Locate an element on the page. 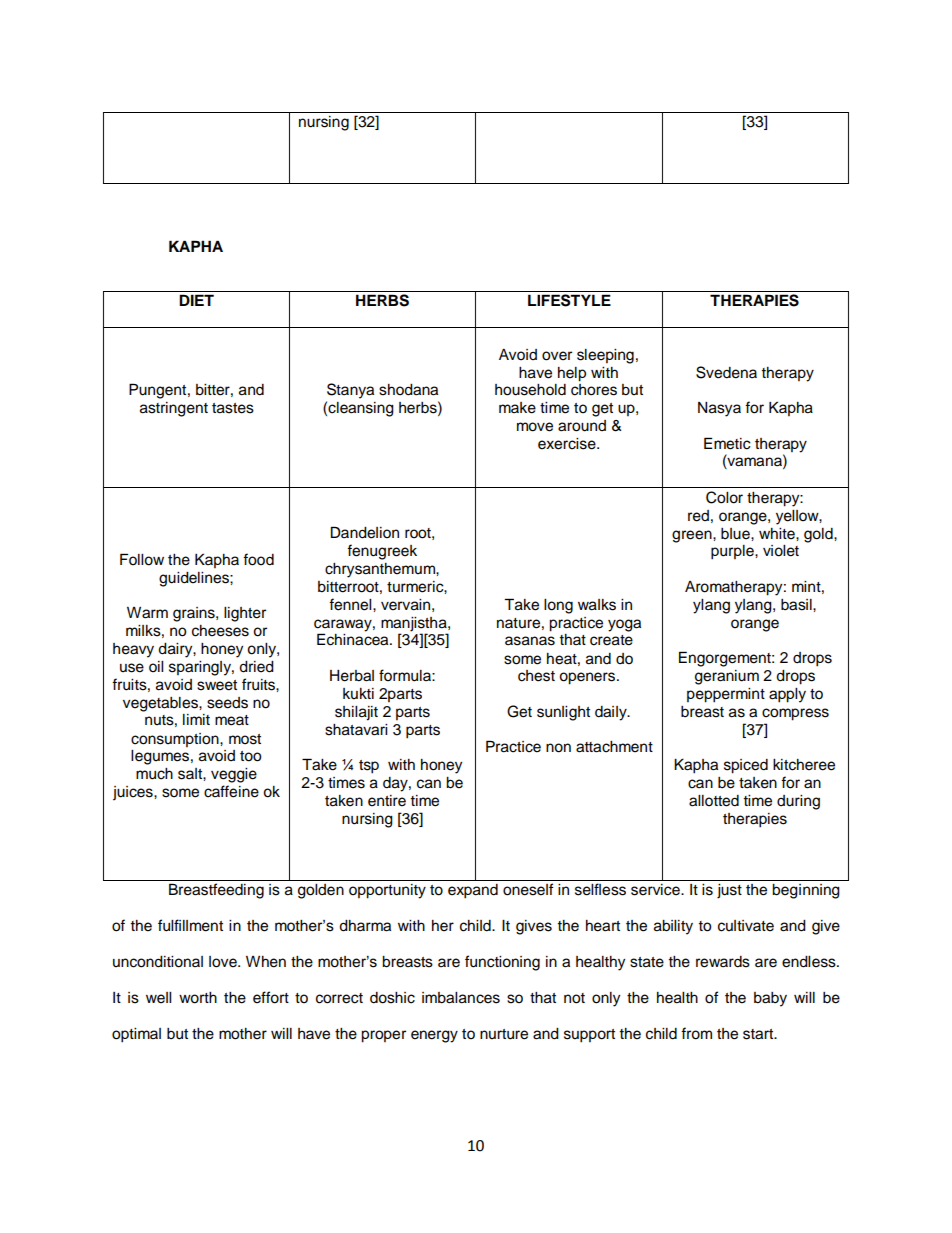 The image size is (952, 1233). sleeping is located at coordinates (605, 356).
